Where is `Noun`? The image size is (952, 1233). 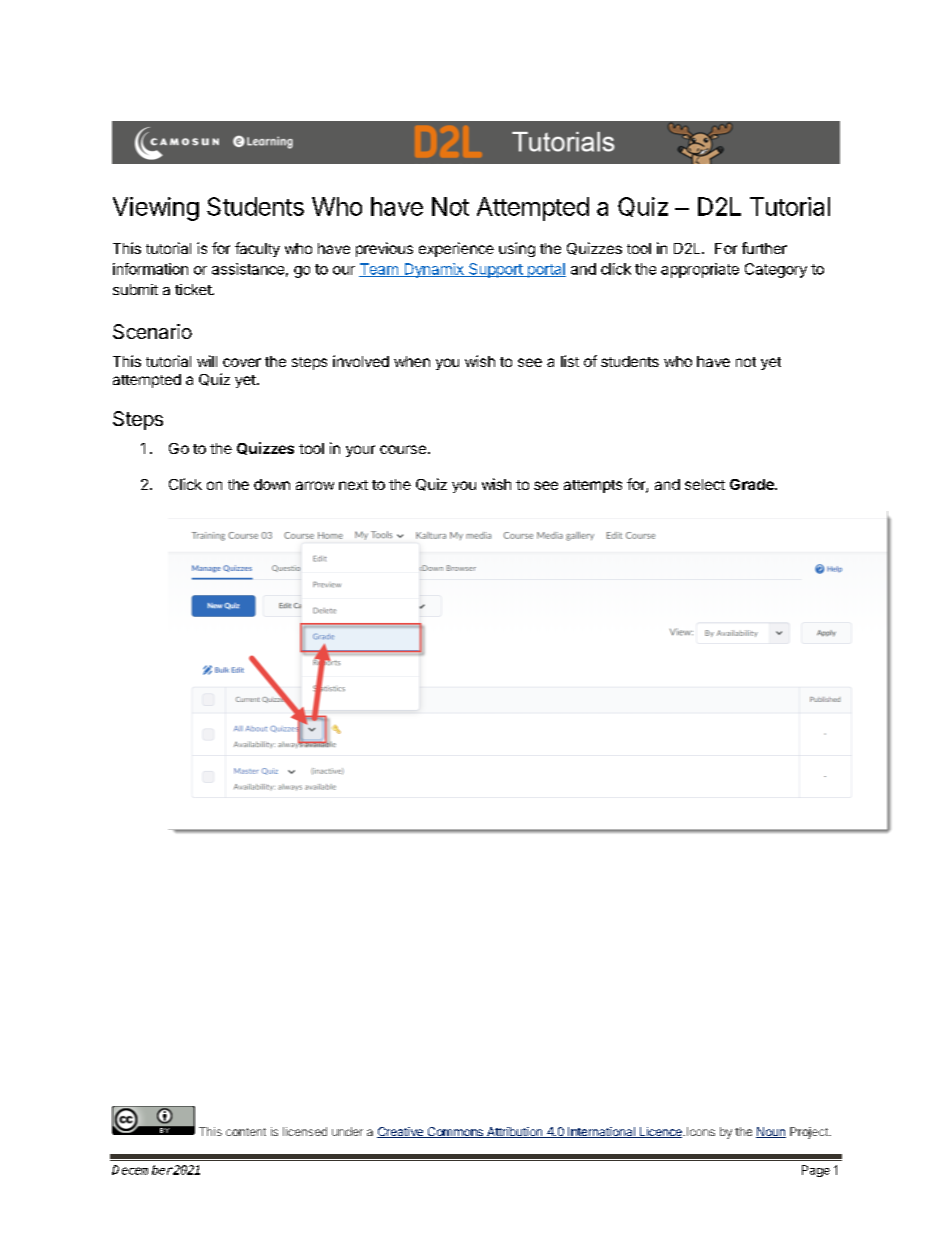
Noun is located at coordinates (771, 1132).
